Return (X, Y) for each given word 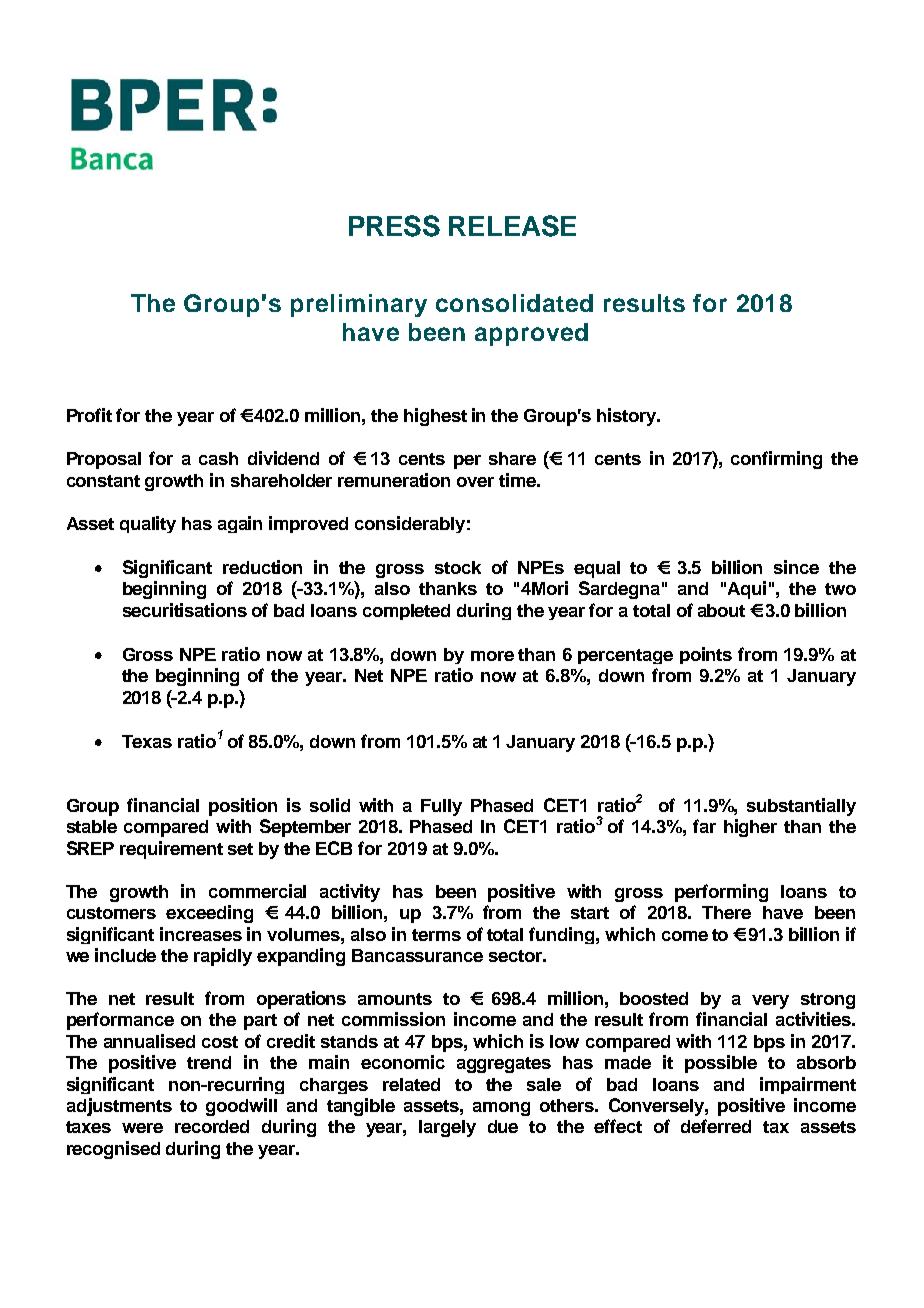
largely (447, 1128)
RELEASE (512, 226)
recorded (212, 1126)
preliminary (359, 305)
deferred (716, 1126)
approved (531, 334)
